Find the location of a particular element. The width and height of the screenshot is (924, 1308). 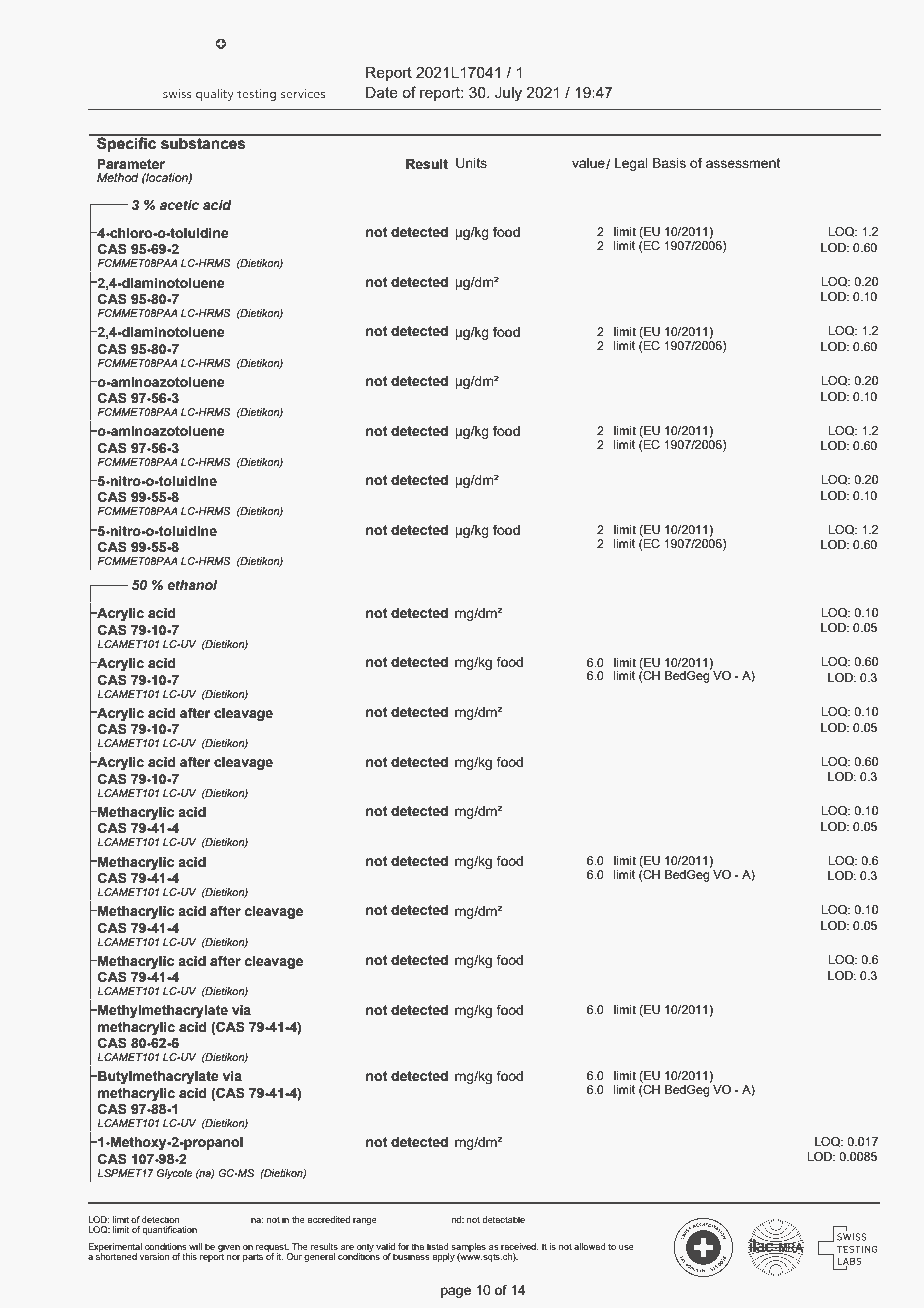

use is located at coordinates (626, 1247).
